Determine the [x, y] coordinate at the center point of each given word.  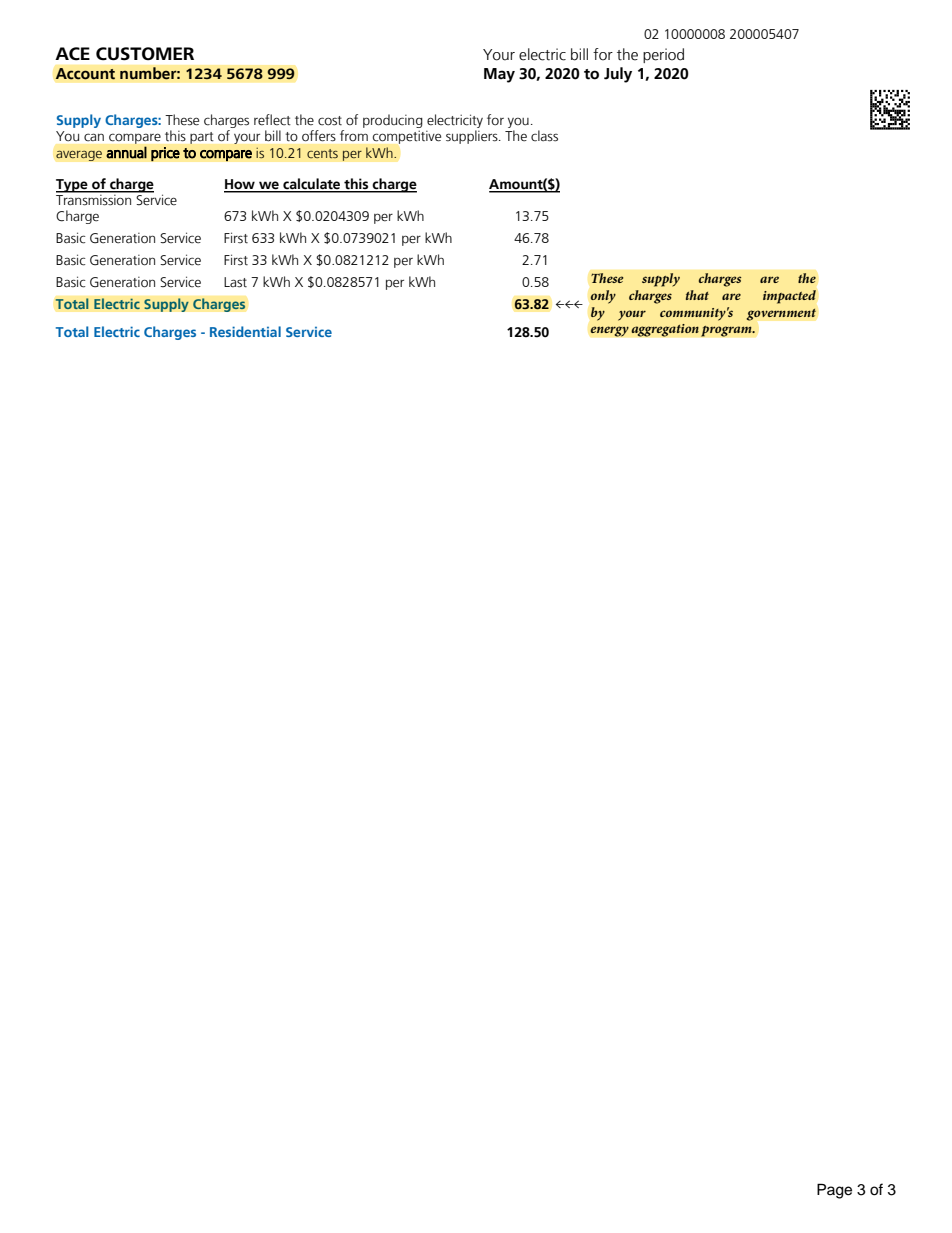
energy [609, 331]
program [727, 331]
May [499, 75]
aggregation [665, 330]
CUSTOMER [145, 54]
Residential [245, 331]
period [663, 55]
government [781, 315]
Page [834, 1191]
